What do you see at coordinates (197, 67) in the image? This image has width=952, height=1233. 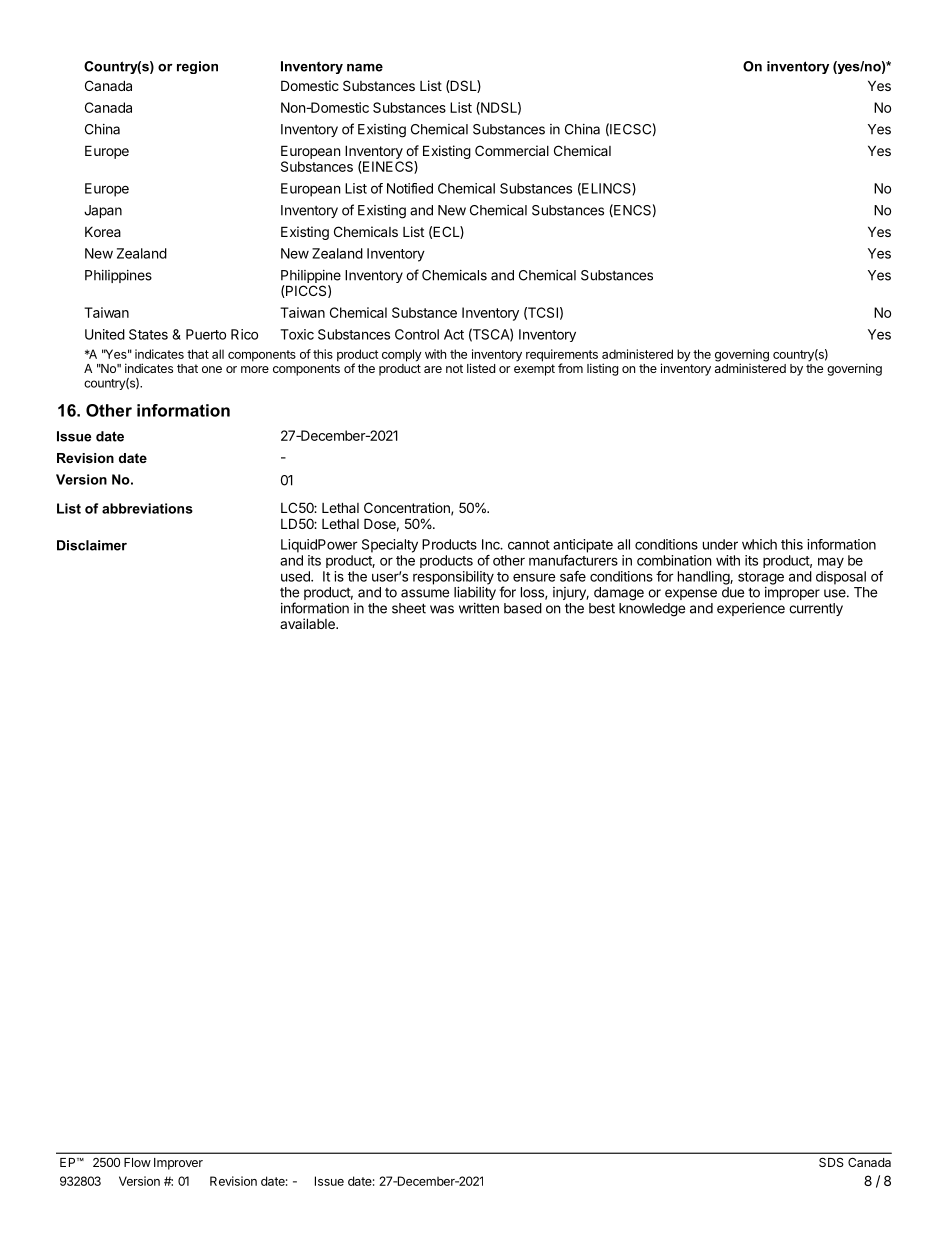 I see `region` at bounding box center [197, 67].
